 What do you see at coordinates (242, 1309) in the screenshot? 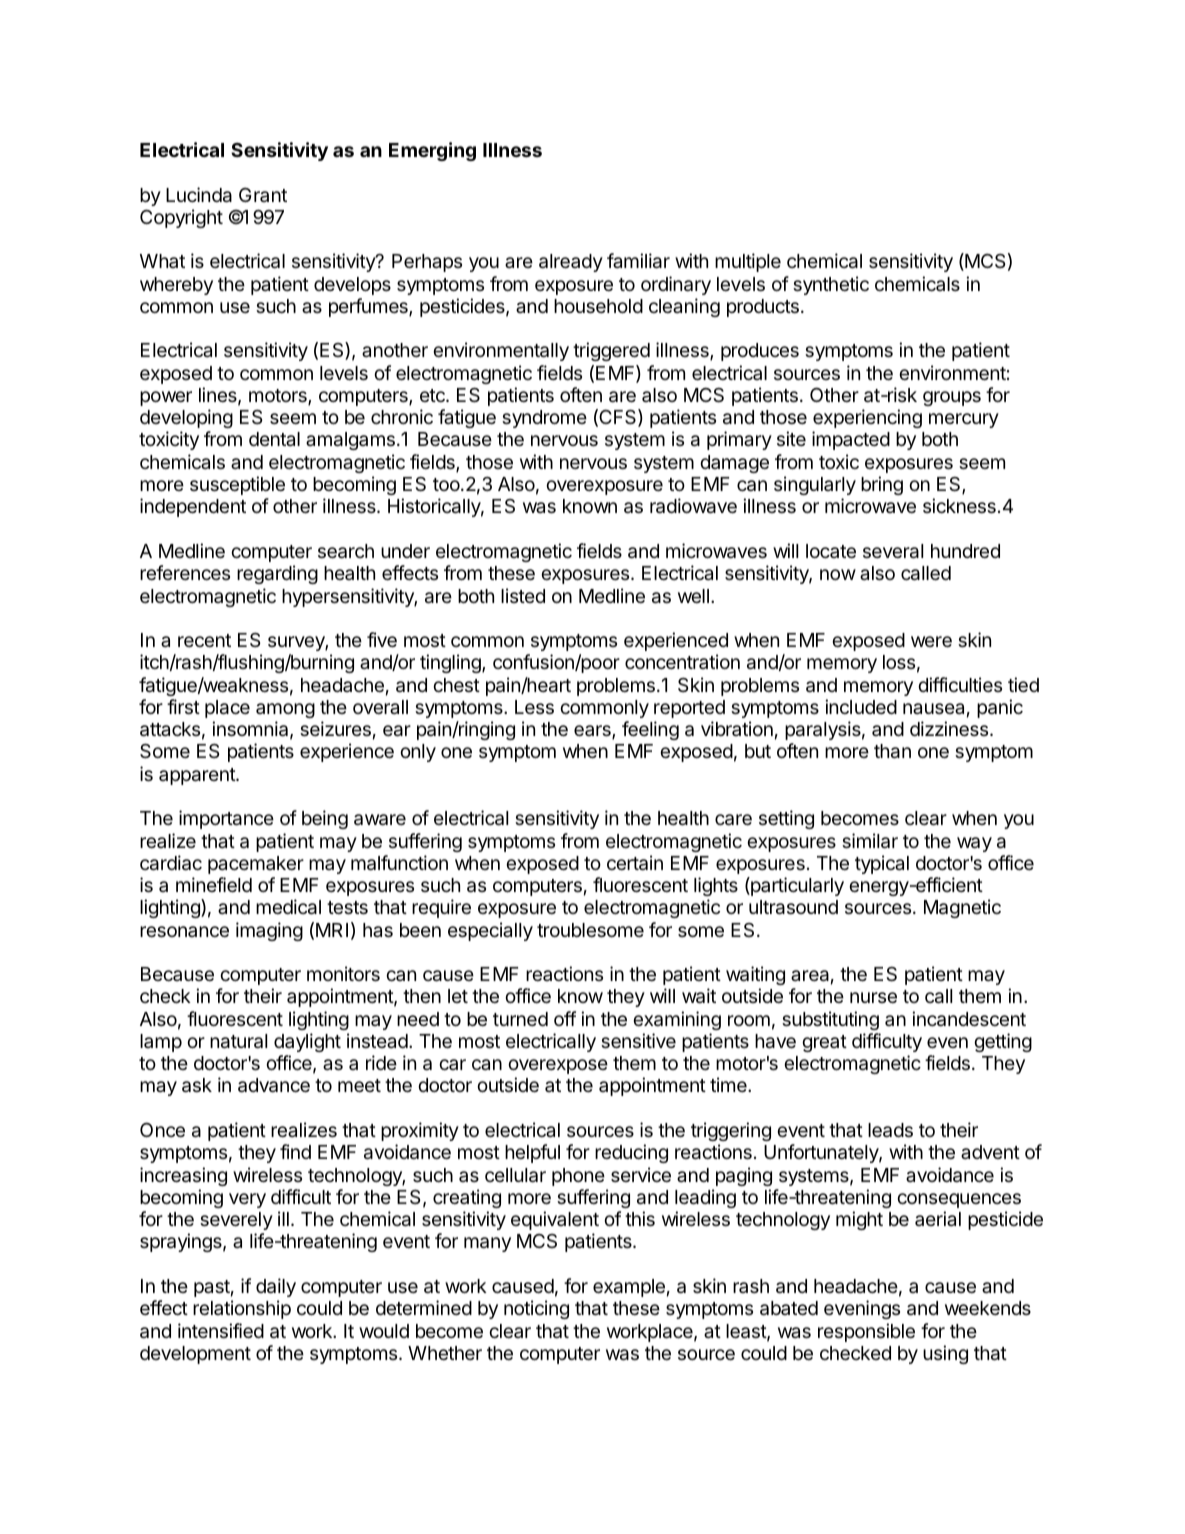
I see `relationship` at bounding box center [242, 1309].
